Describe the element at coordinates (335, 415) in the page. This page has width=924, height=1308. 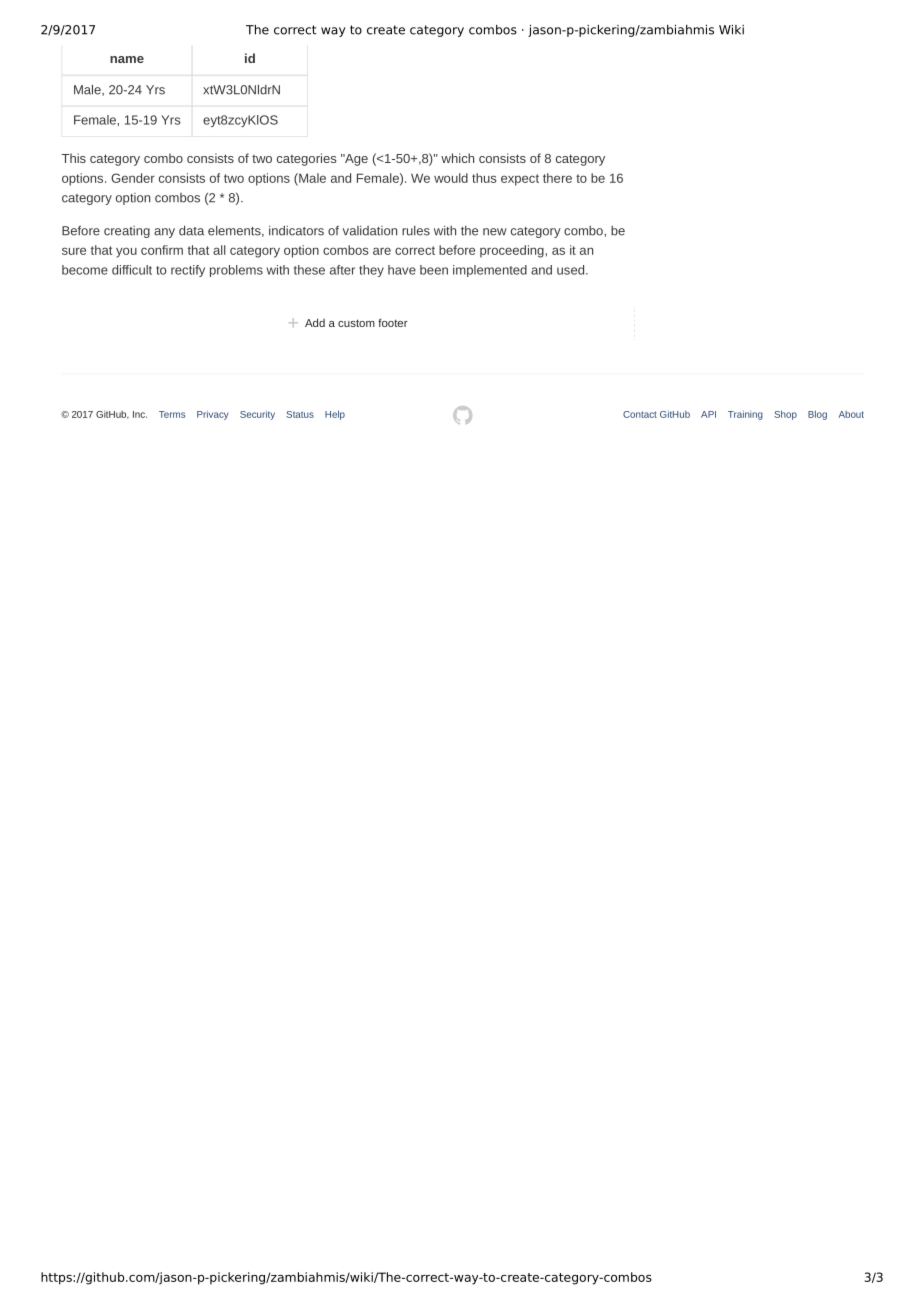
I see `Help` at that location.
